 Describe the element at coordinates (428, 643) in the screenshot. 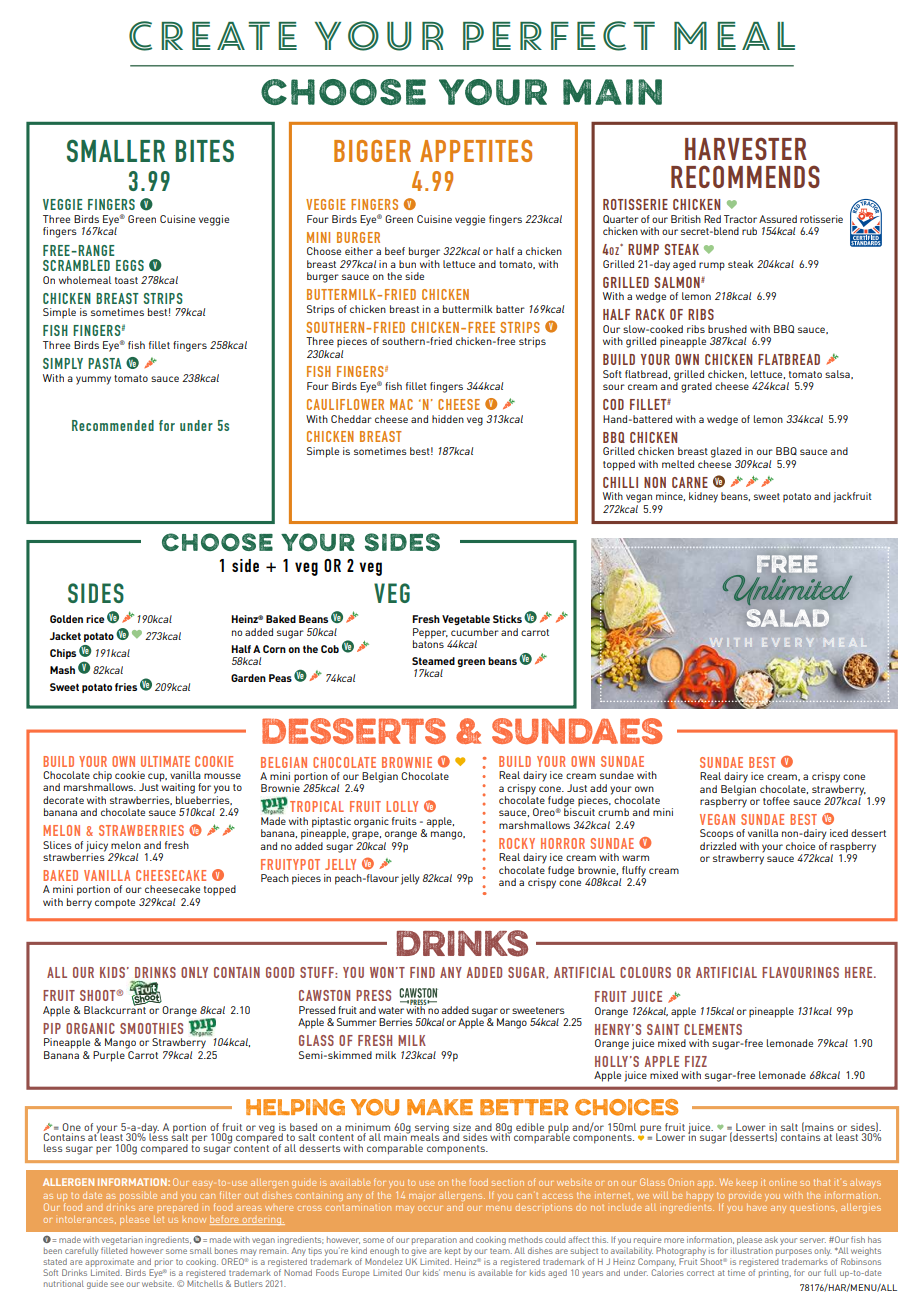

I see `batons` at that location.
